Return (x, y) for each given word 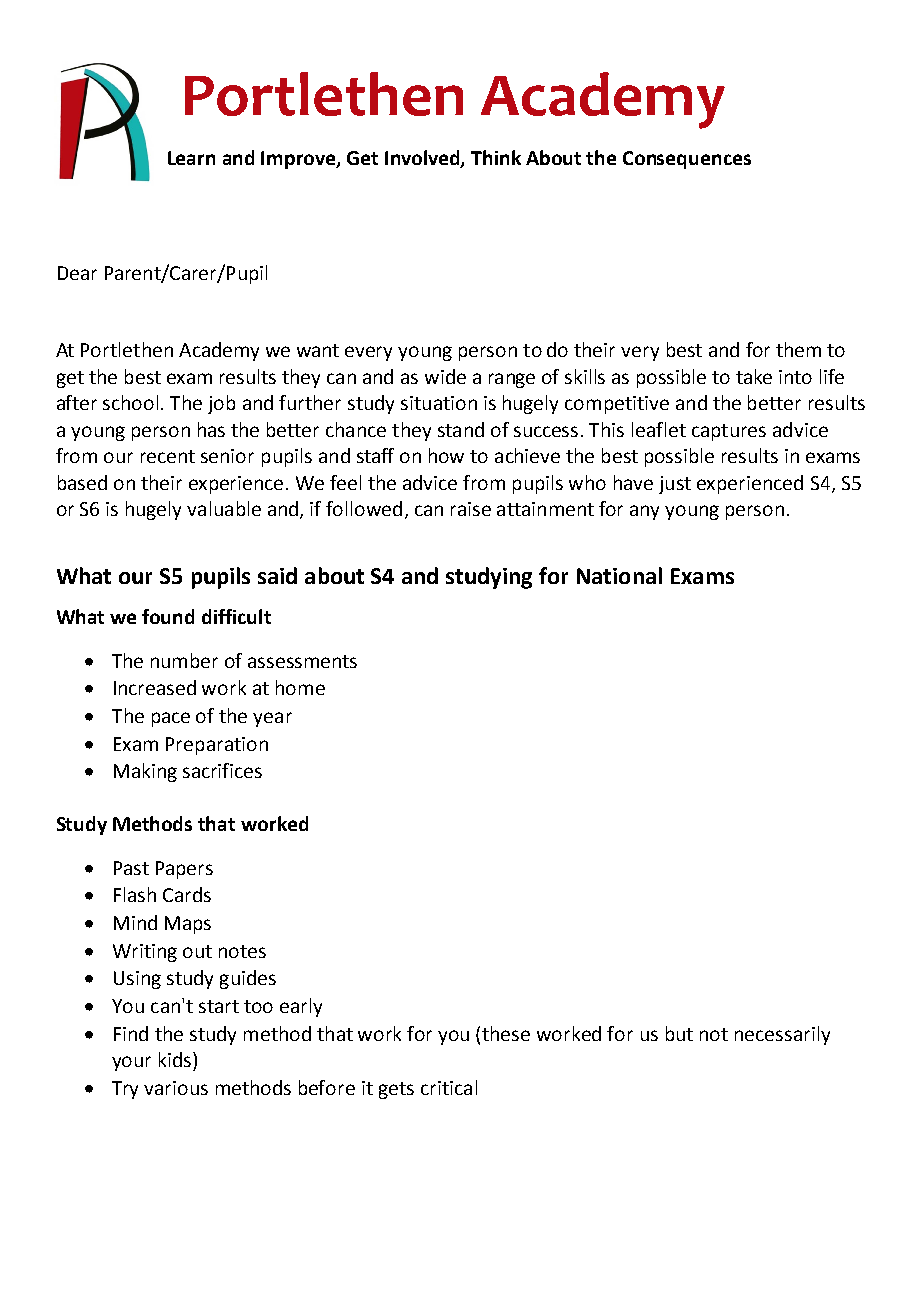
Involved (423, 158)
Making (145, 772)
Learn (191, 158)
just (675, 485)
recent (168, 456)
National (619, 575)
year (272, 719)
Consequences (687, 160)
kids (176, 1059)
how (446, 455)
